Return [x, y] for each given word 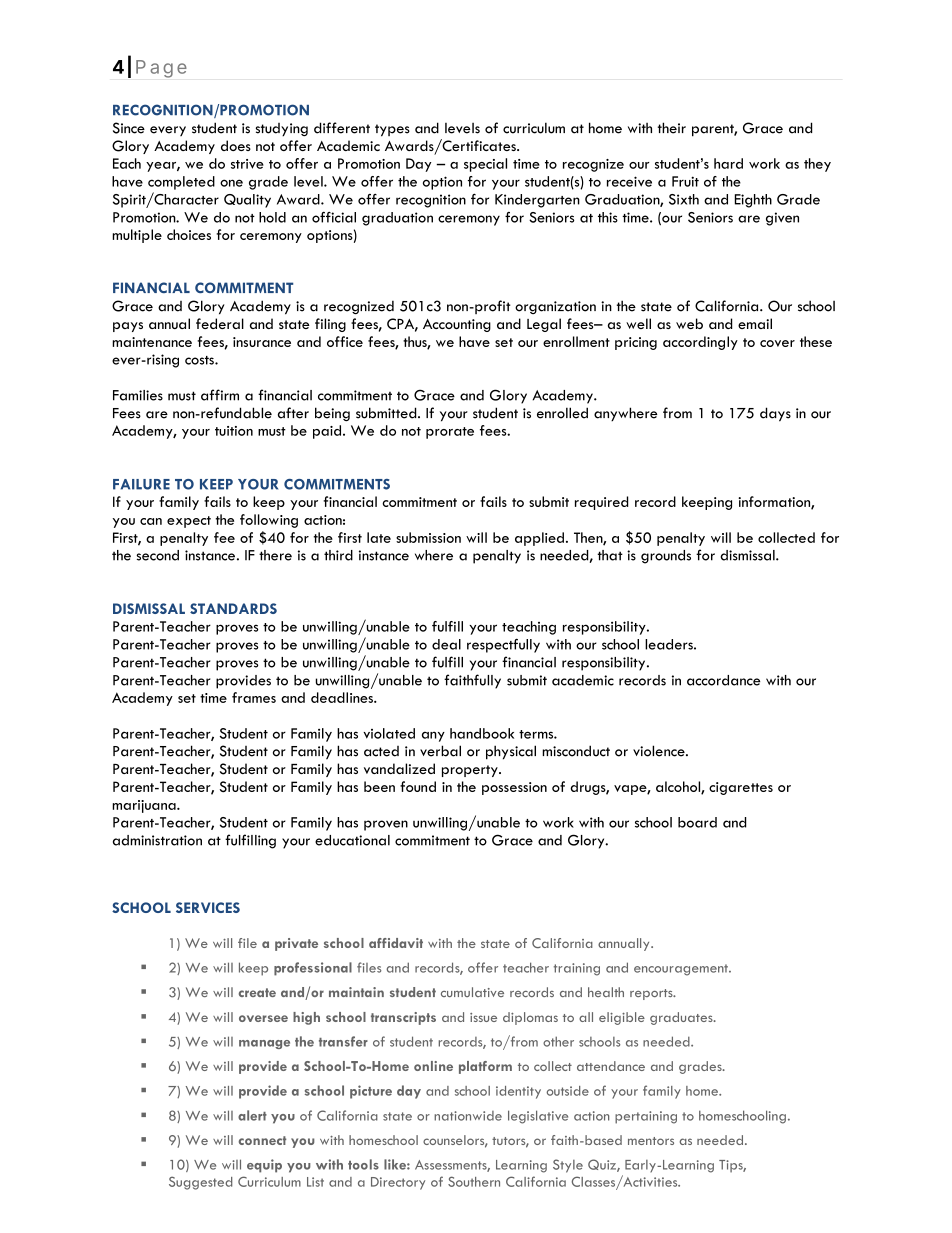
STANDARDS [233, 608]
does [236, 145]
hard [728, 163]
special [485, 165]
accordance [723, 680]
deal [446, 644]
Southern [474, 1181]
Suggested [200, 1183]
